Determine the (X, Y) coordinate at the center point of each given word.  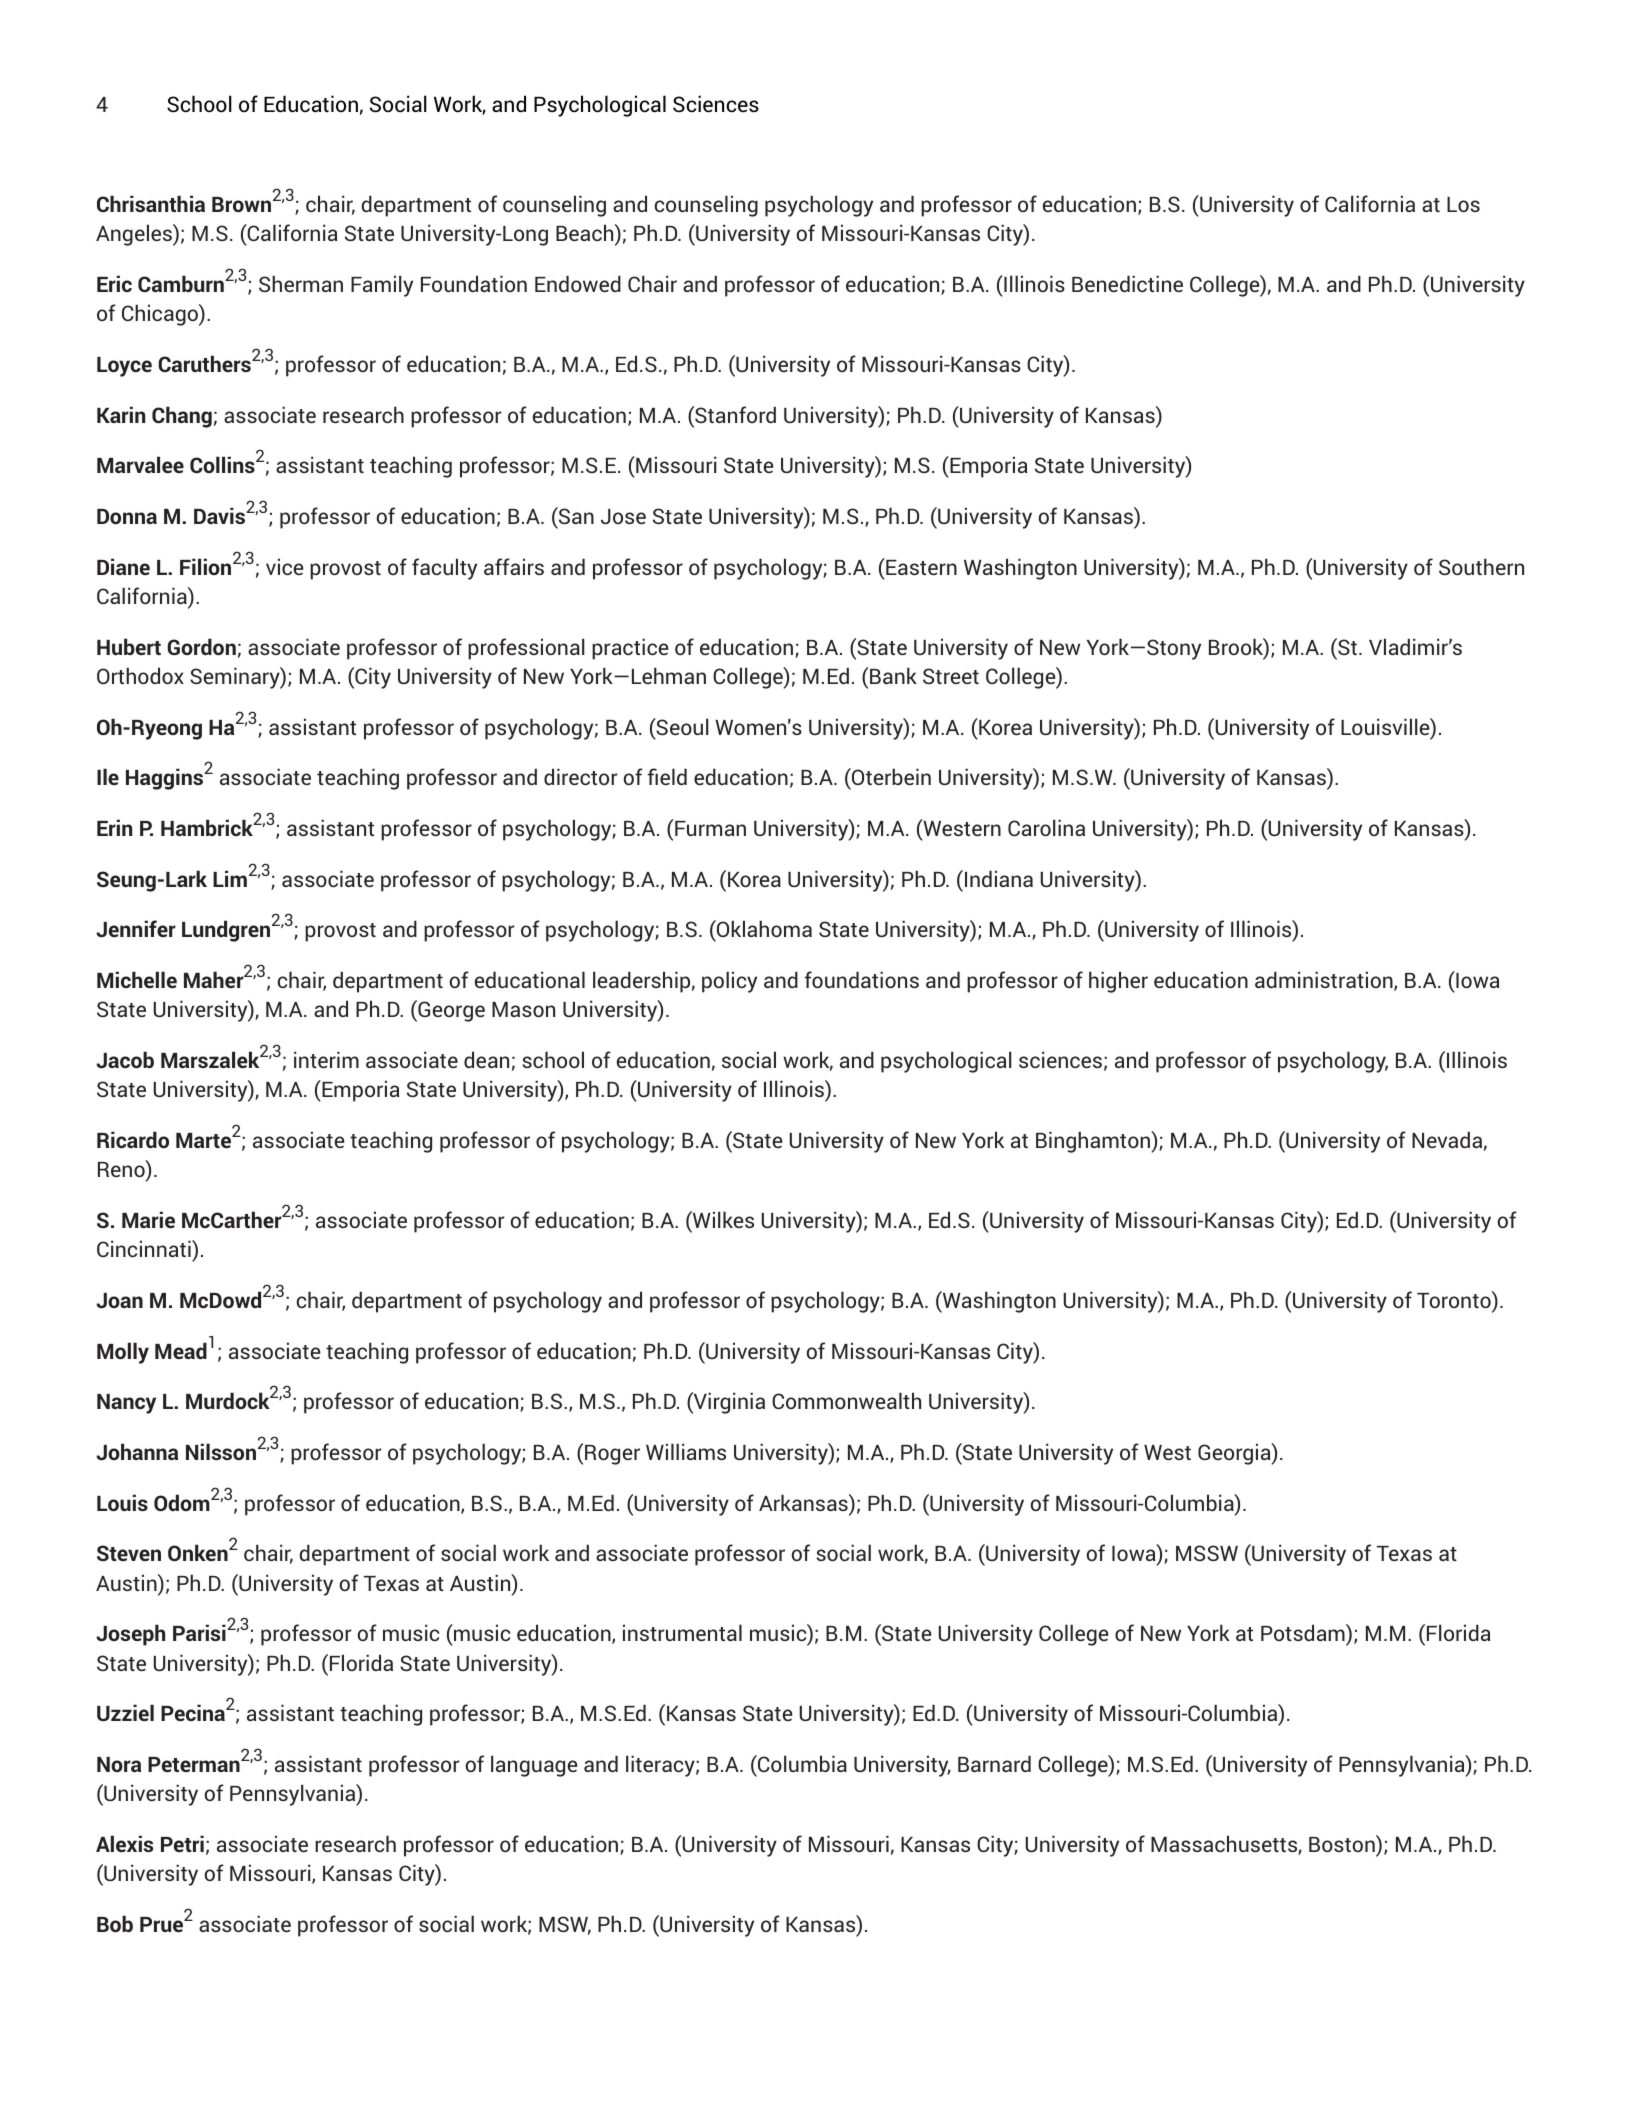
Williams (686, 1451)
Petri (182, 1843)
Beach (586, 234)
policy (729, 982)
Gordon (201, 646)
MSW (565, 1925)
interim (326, 1059)
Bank (893, 675)
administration (1325, 981)
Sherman (301, 283)
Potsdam (1304, 1634)
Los (1463, 204)
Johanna (137, 1451)
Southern (1481, 566)
